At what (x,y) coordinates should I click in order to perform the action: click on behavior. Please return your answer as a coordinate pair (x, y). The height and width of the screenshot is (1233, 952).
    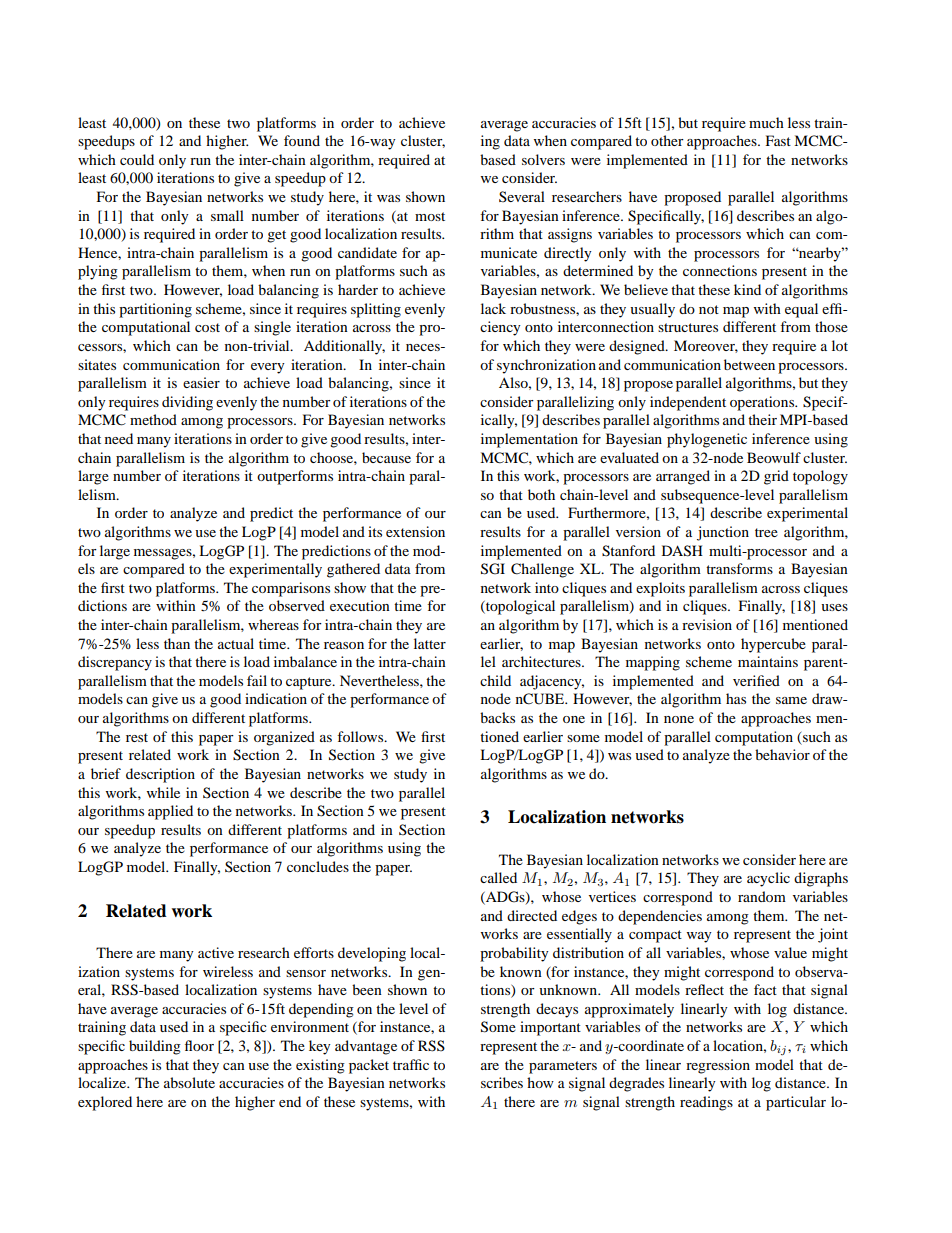
    Looking at the image, I should click on (782, 754).
